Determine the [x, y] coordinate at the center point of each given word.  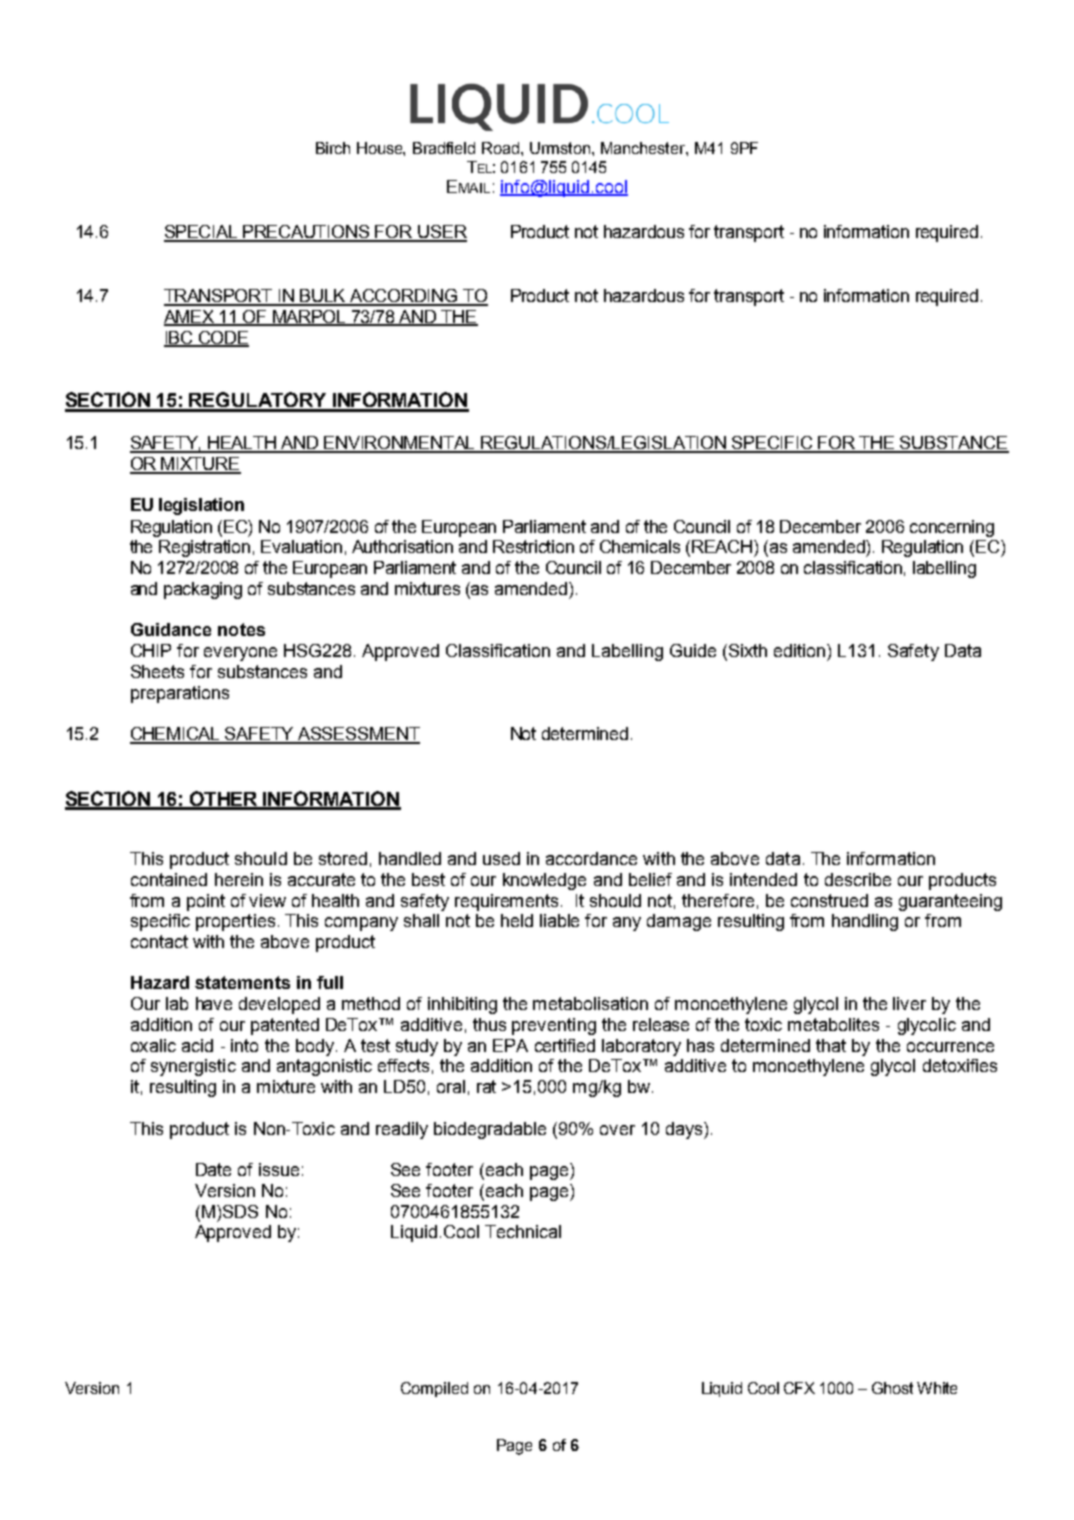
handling [865, 922]
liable [559, 920]
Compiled [434, 1389]
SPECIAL [202, 233]
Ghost [892, 1388]
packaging [203, 590]
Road [502, 148]
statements [242, 982]
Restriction [533, 546]
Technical [523, 1231]
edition [801, 650]
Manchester [644, 148]
